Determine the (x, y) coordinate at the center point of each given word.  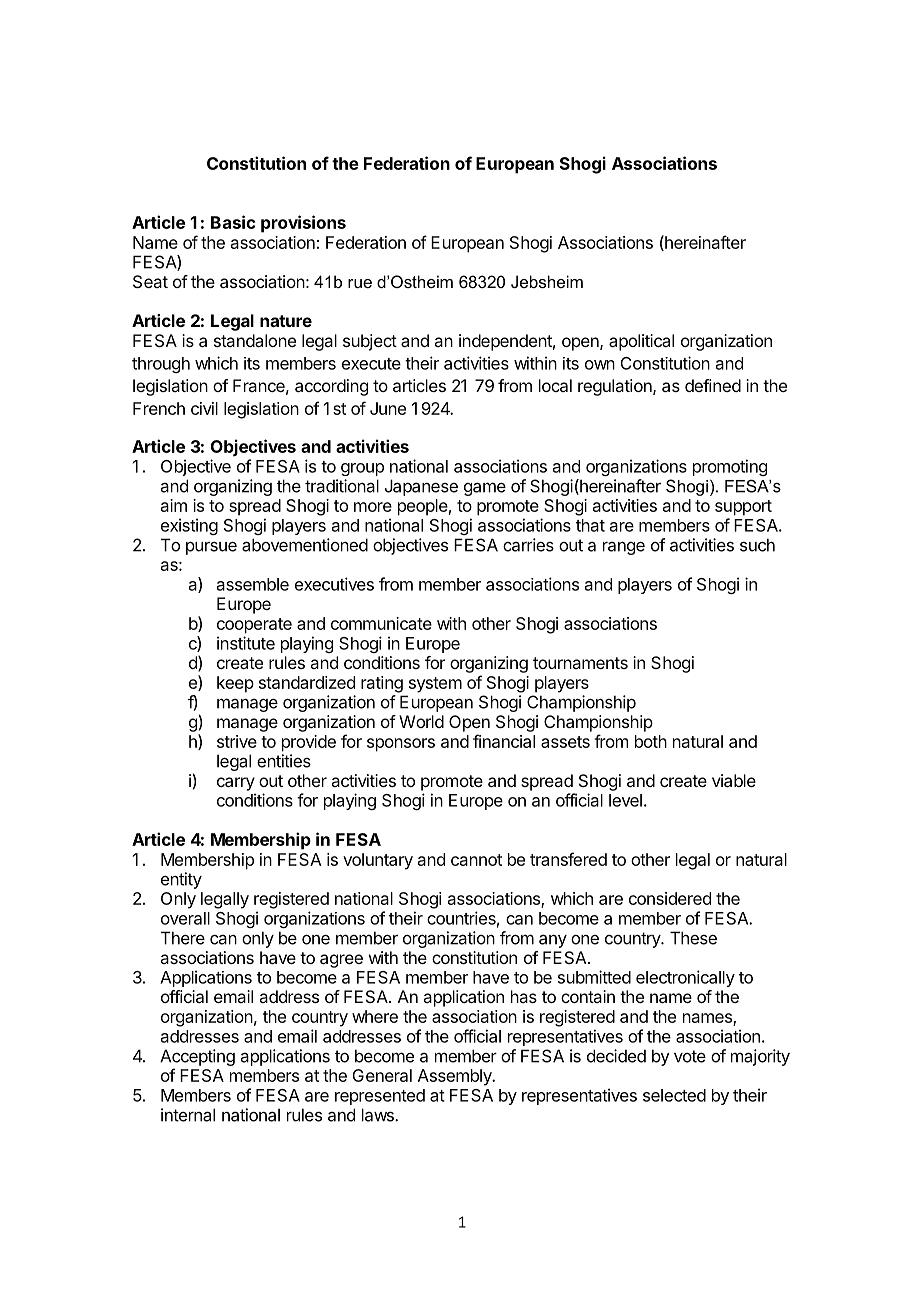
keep (235, 684)
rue (360, 283)
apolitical (641, 342)
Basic (233, 222)
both (651, 741)
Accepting (197, 1057)
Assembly (456, 1077)
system (435, 685)
